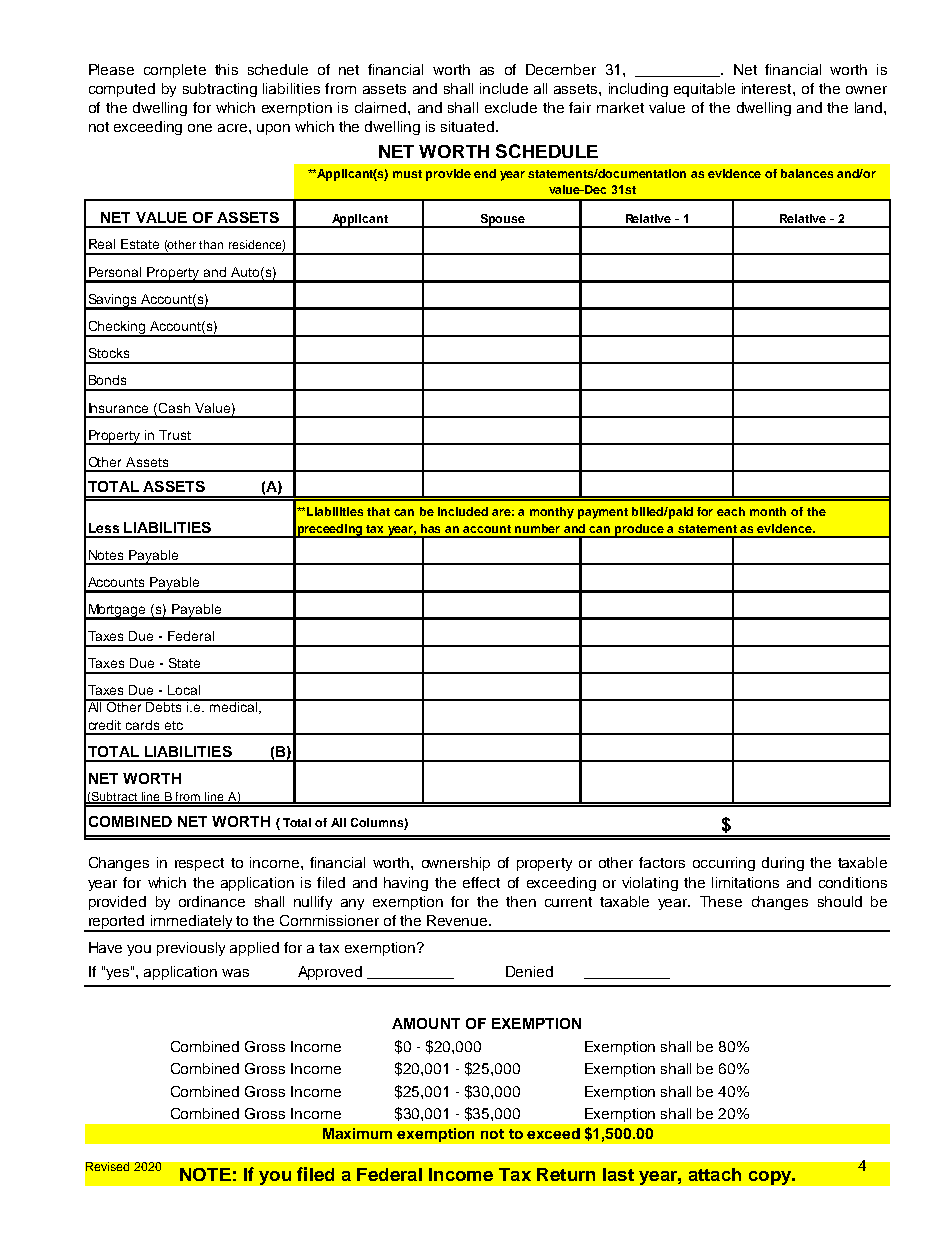 This image has width=952, height=1233. Describe the element at coordinates (199, 864) in the image. I see `respect` at that location.
